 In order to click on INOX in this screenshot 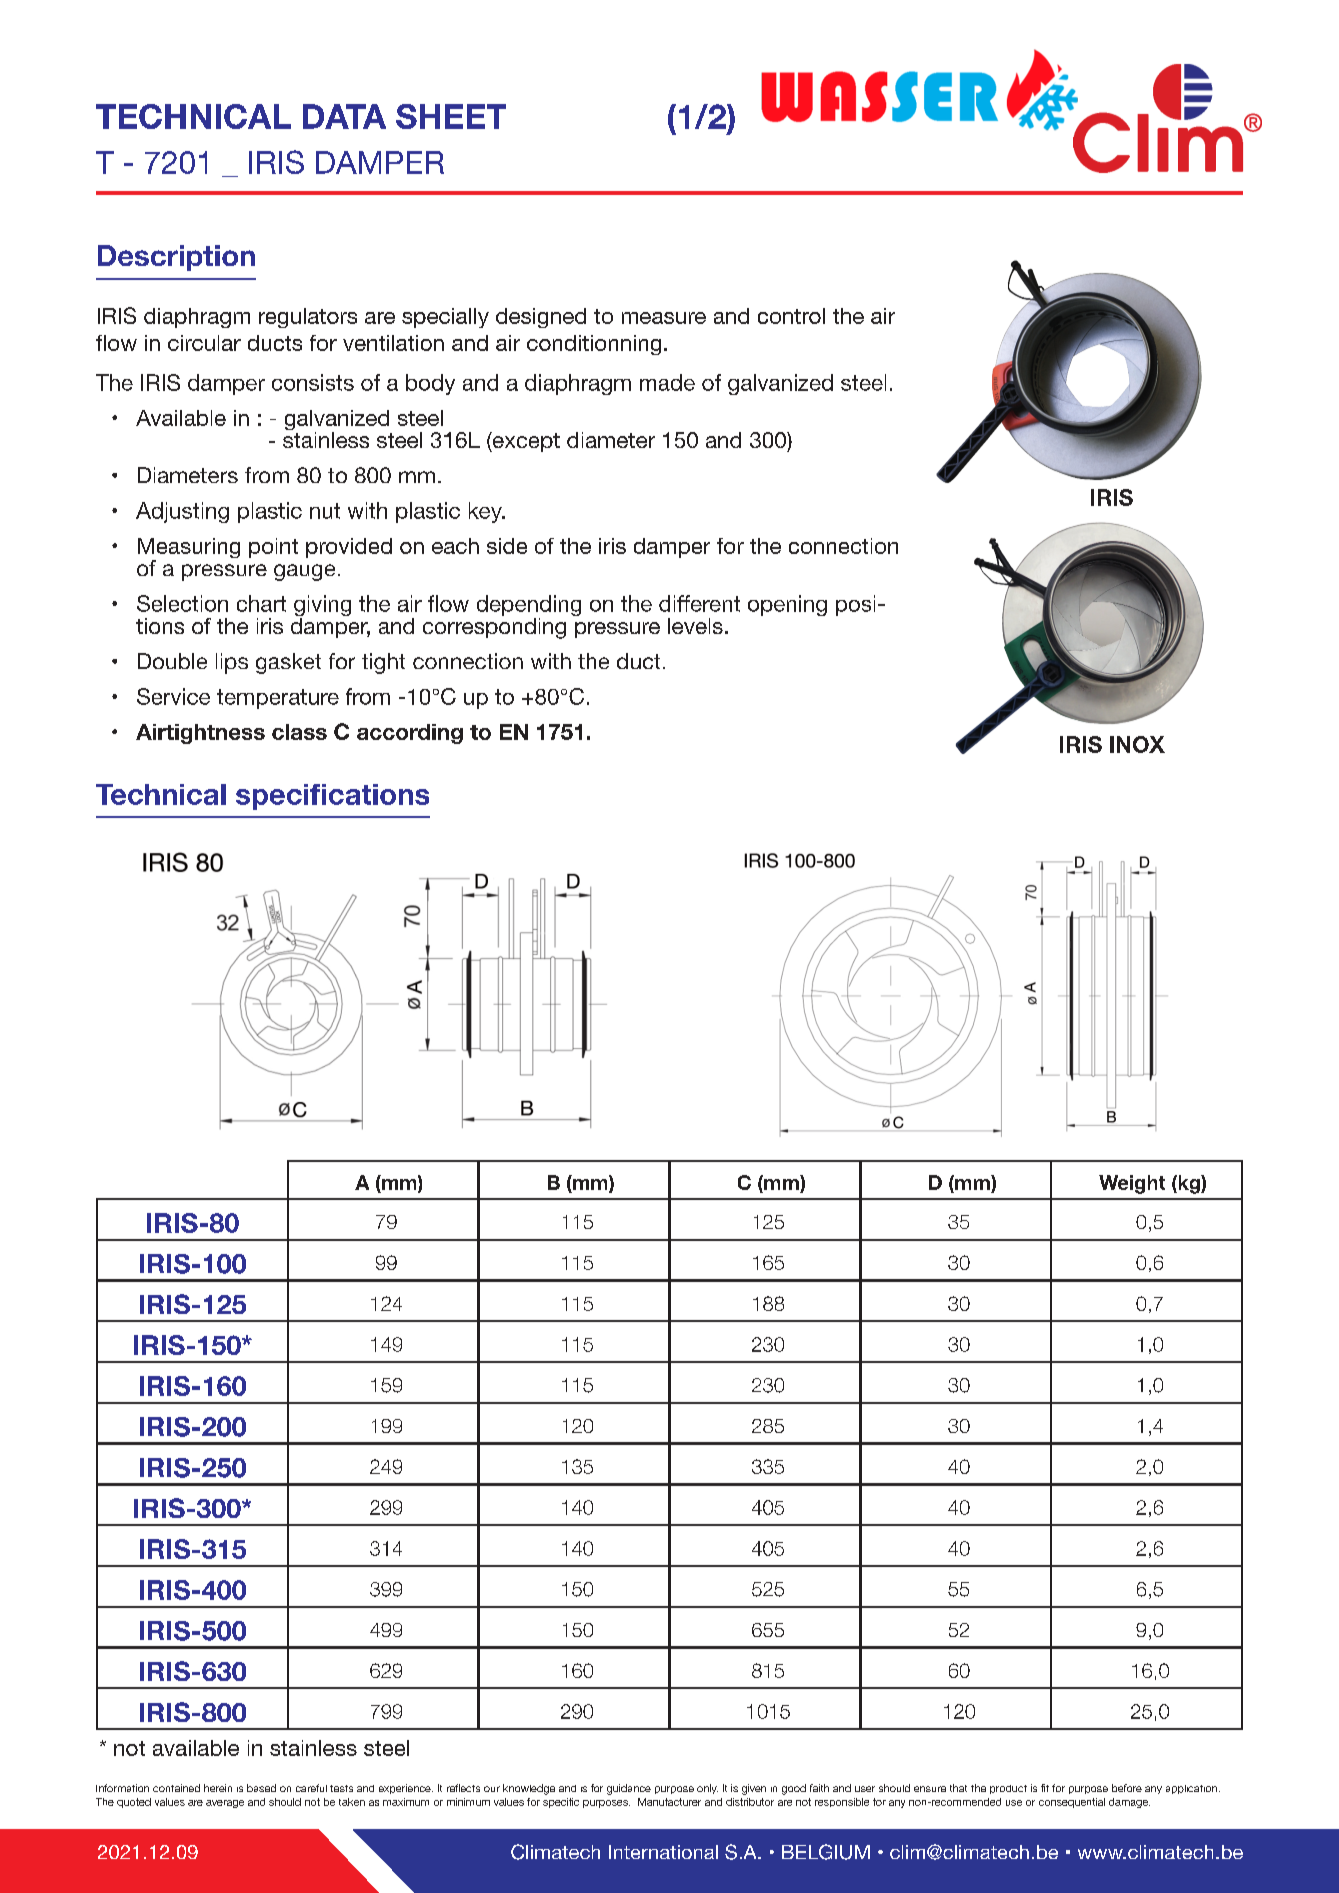, I will do `click(1137, 744)`.
